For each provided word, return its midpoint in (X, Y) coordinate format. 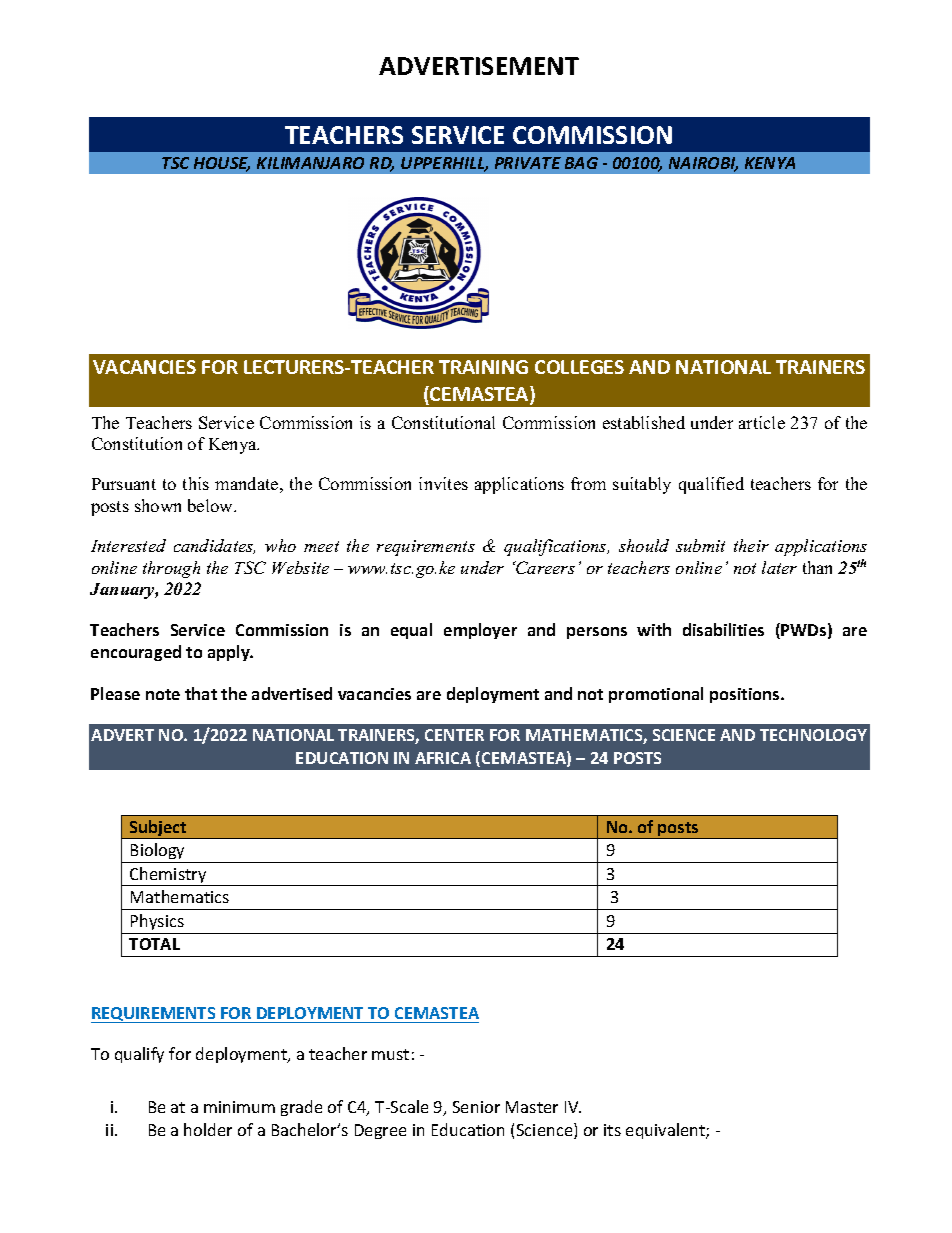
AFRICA (443, 758)
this (196, 483)
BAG (581, 163)
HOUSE (222, 164)
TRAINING (483, 367)
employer (480, 631)
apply (230, 653)
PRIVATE (528, 163)
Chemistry (168, 876)
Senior (476, 1107)
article (762, 422)
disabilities (723, 629)
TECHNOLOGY (813, 735)
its (612, 1130)
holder (208, 1129)
